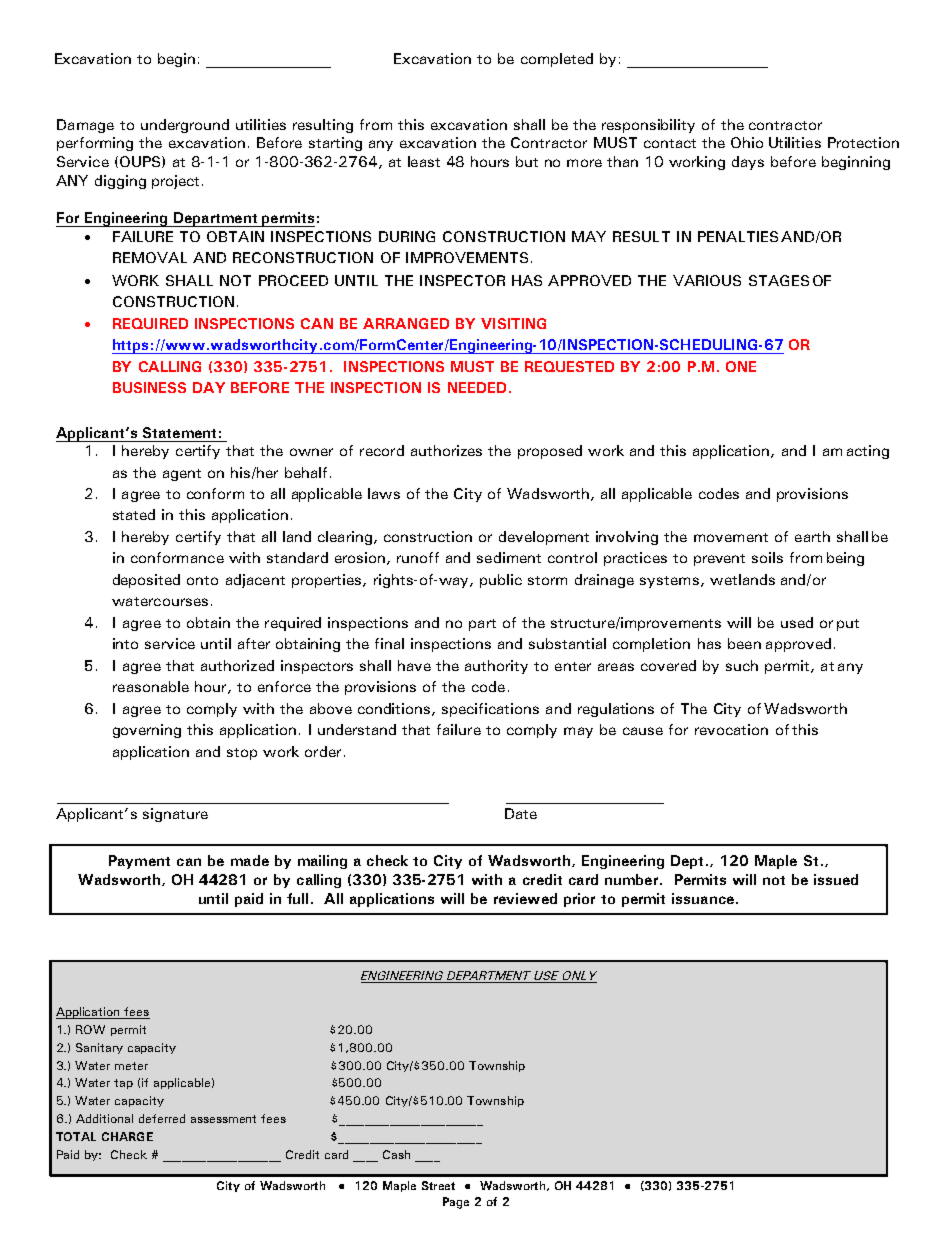 The width and height of the image is (952, 1233). I want to click on Street, so click(438, 1185).
